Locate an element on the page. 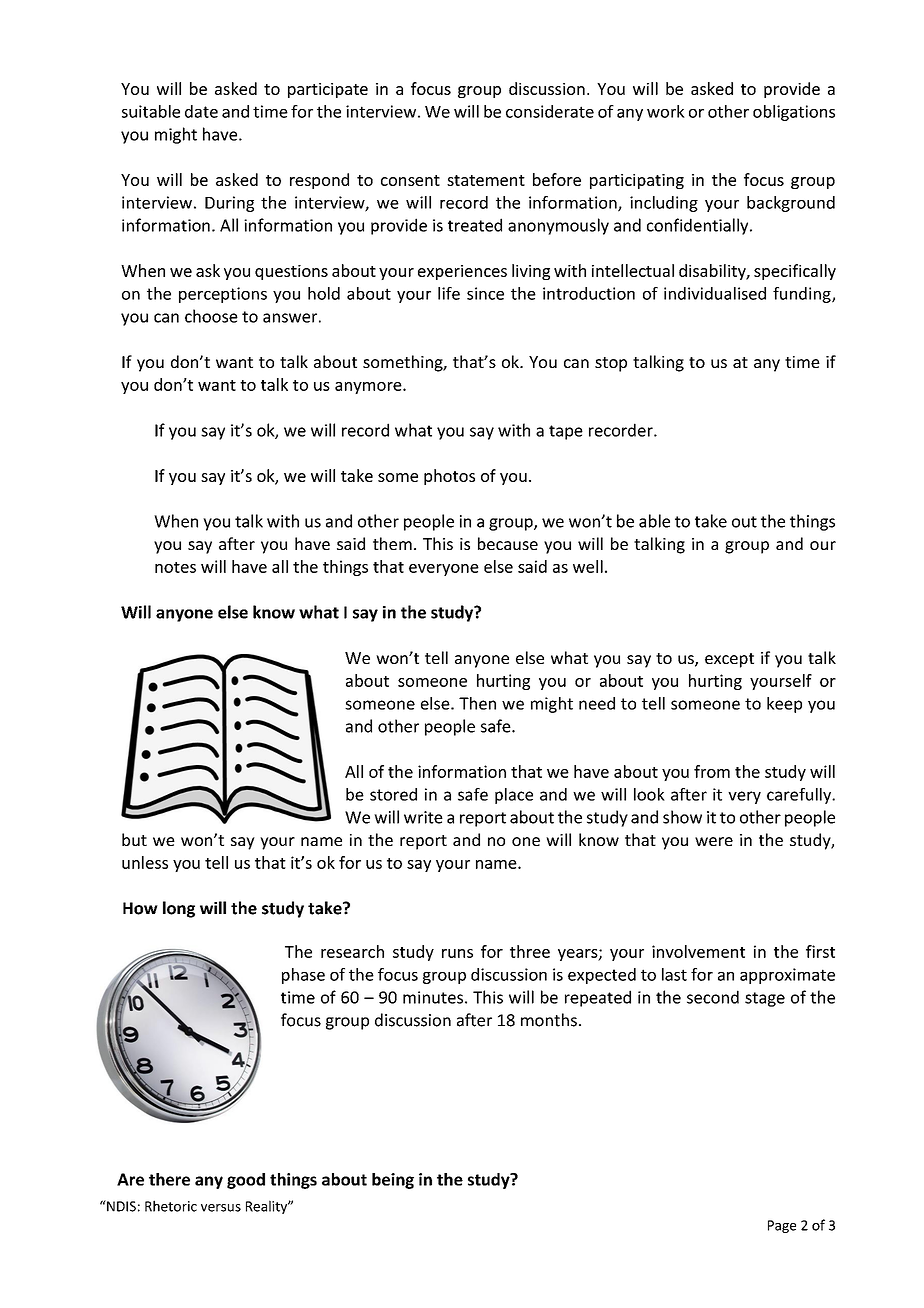 Image resolution: width=924 pixels, height=1308 pixels. anymore is located at coordinates (369, 388).
